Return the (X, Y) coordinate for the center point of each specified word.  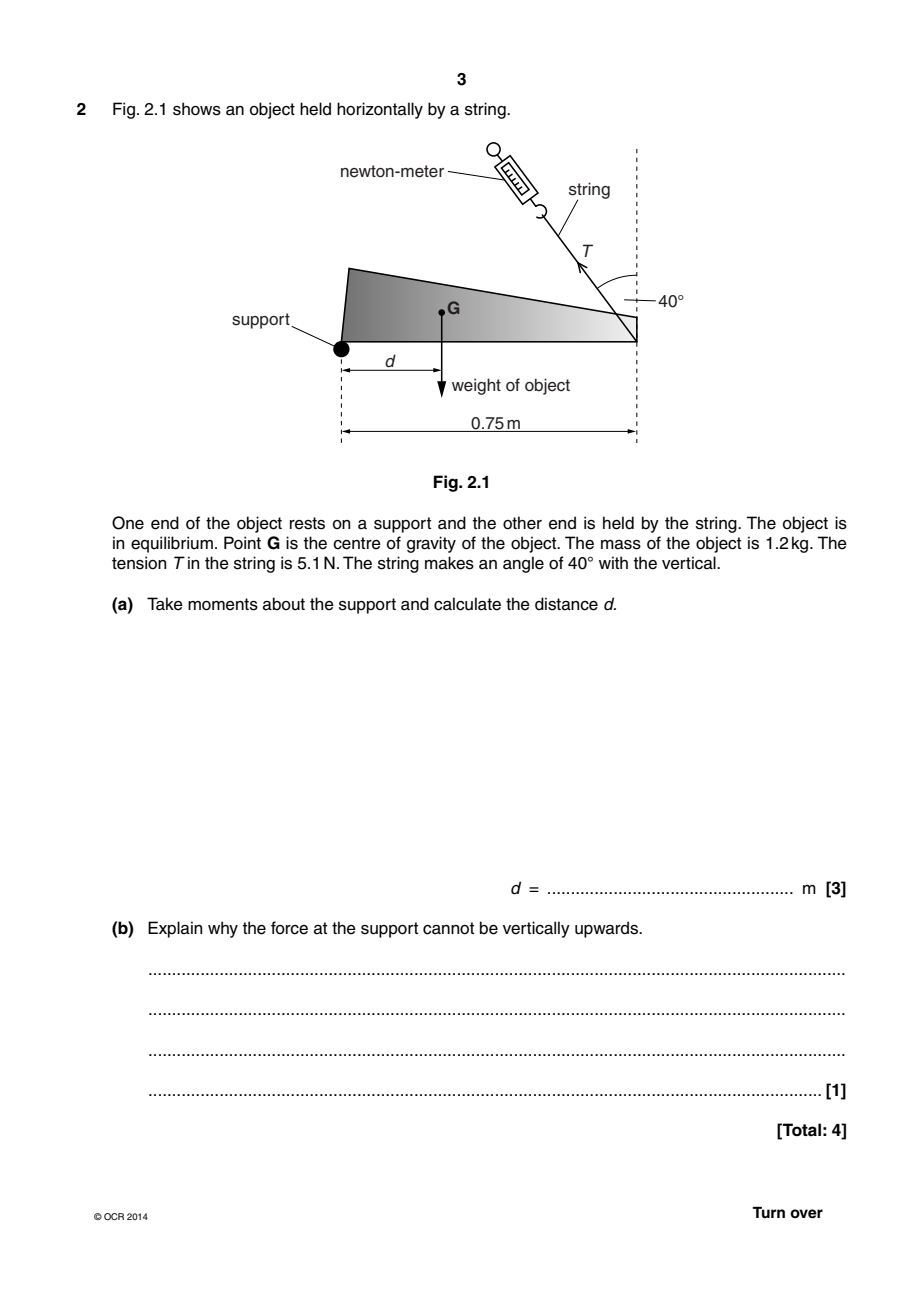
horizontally (380, 110)
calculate (467, 604)
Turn (768, 1212)
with (613, 562)
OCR (114, 1216)
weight (476, 386)
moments (223, 604)
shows (197, 109)
